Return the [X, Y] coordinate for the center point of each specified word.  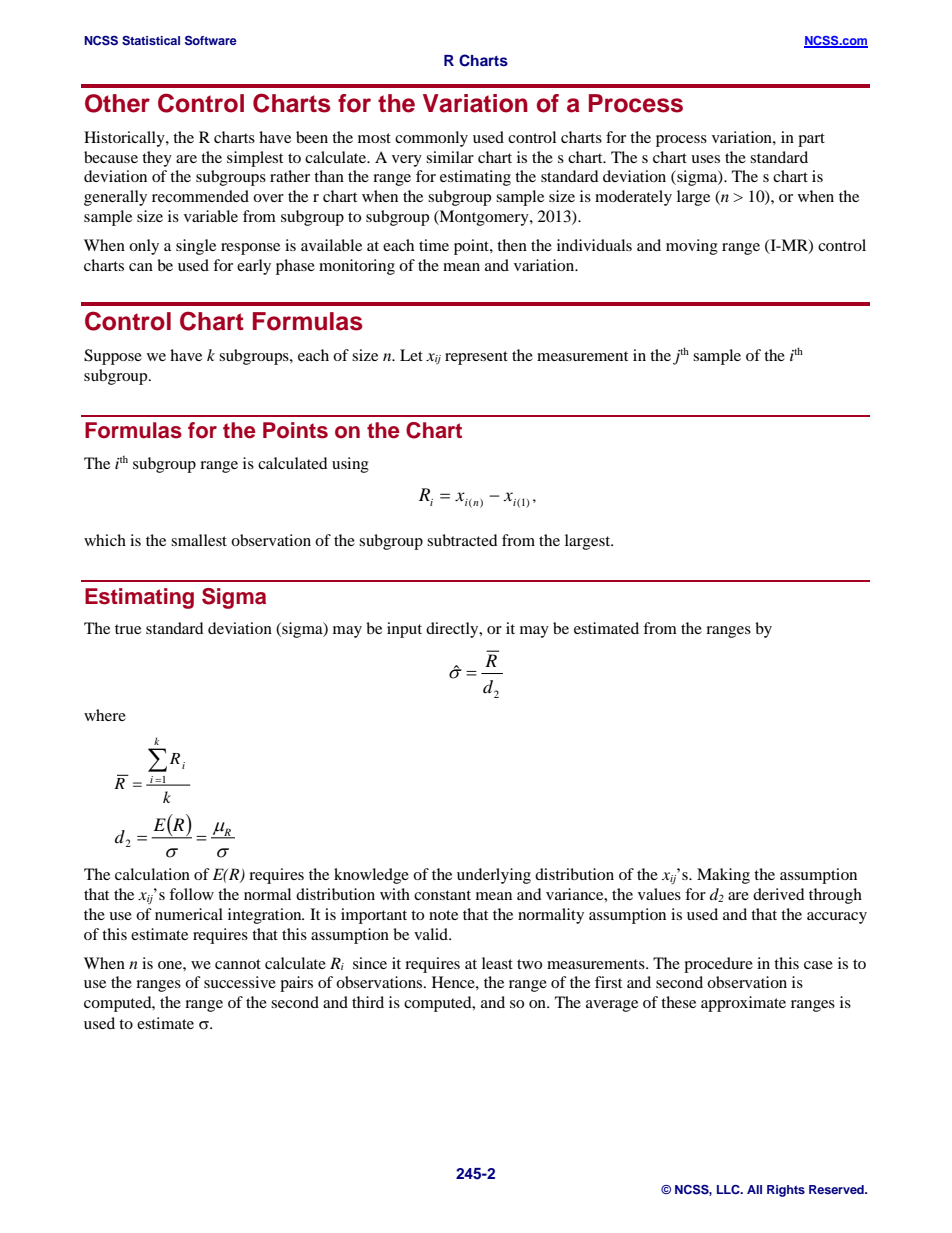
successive [240, 982]
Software [211, 41]
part [811, 140]
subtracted [462, 540]
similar [450, 157]
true [128, 629]
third [368, 1002]
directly [453, 630]
